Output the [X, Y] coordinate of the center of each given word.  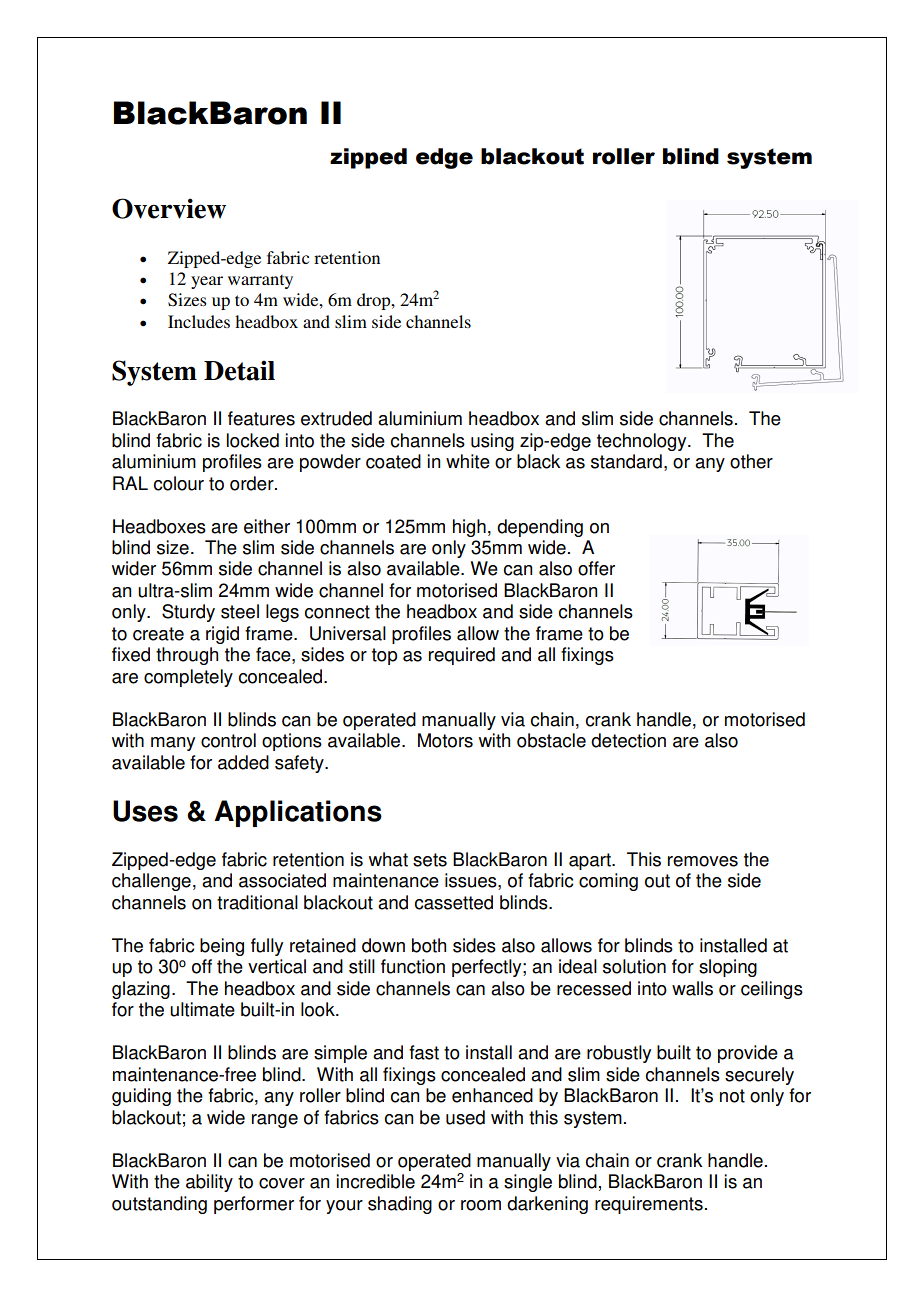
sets [430, 860]
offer [596, 568]
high [469, 528]
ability [209, 1183]
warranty [260, 281]
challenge [151, 882]
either [267, 526]
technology [643, 442]
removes [703, 861]
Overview [169, 208]
